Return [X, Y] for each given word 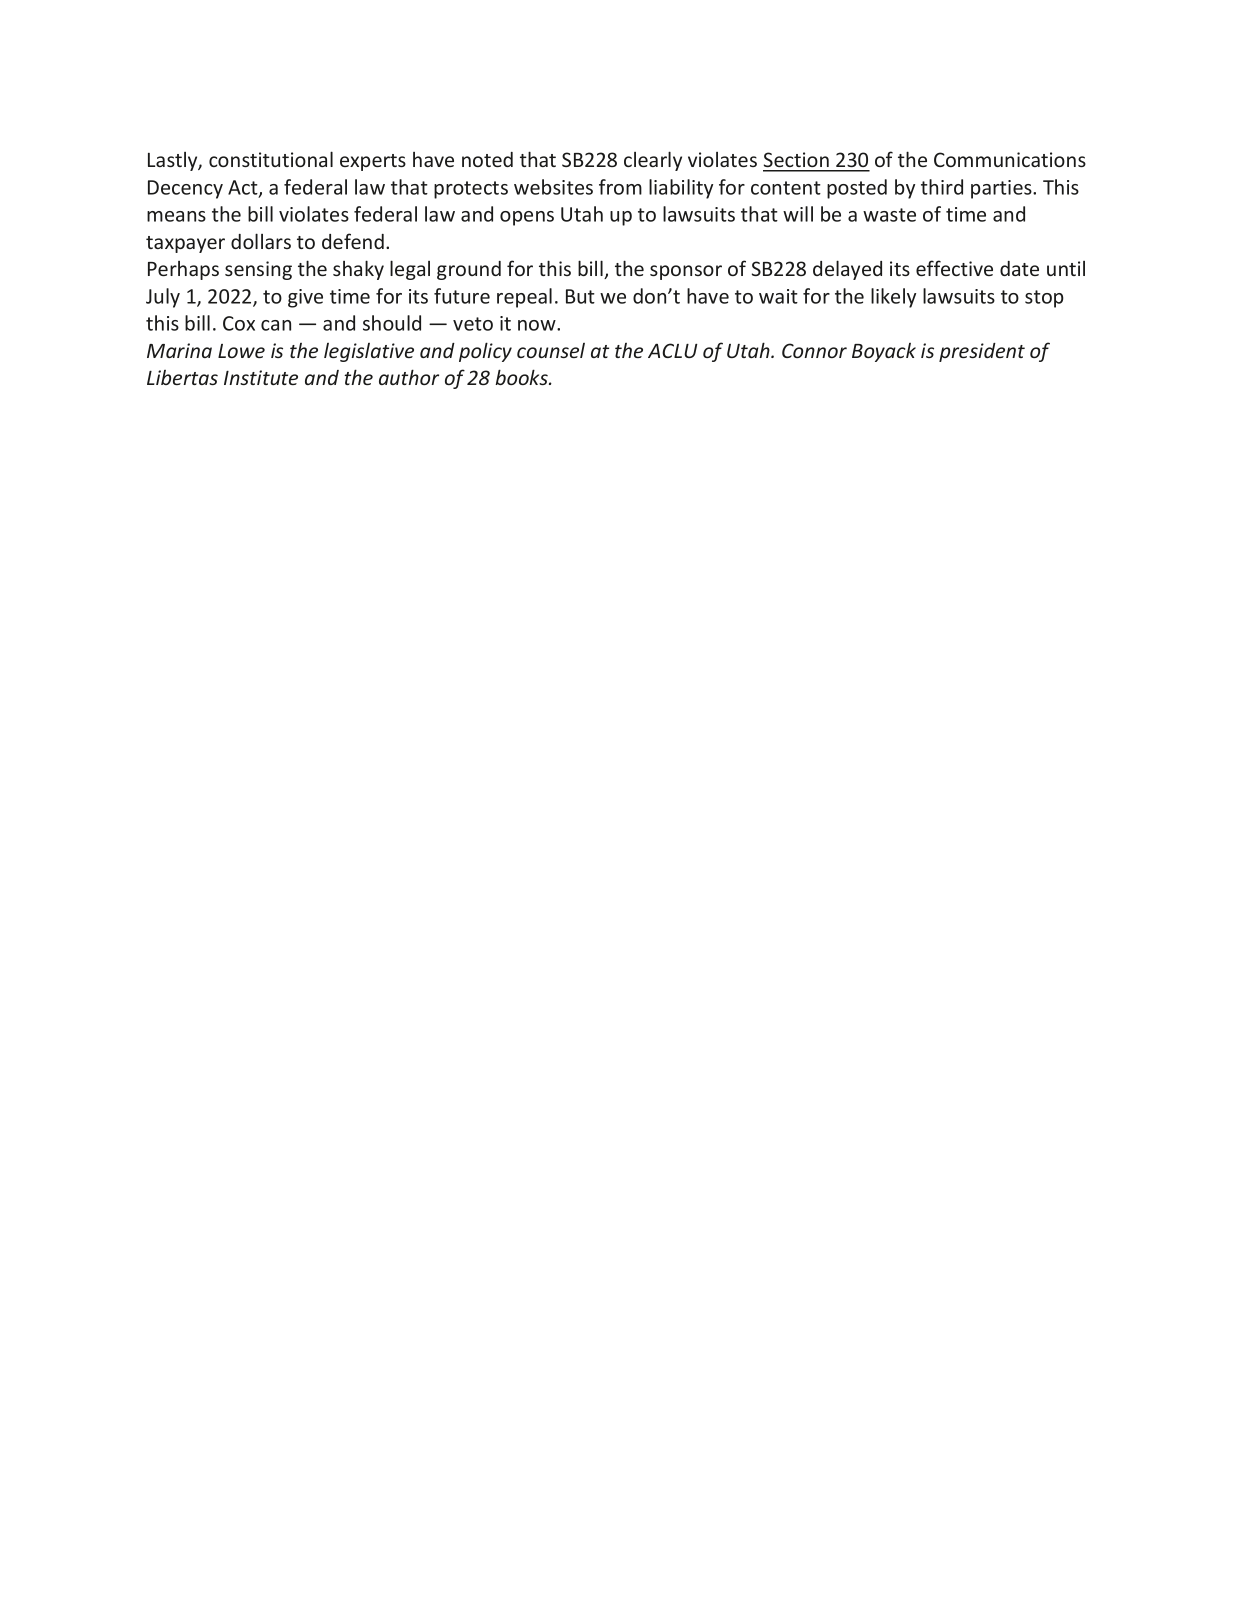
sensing [258, 270]
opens [527, 218]
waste [889, 215]
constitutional [271, 159]
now [538, 325]
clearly [653, 161]
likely [893, 298]
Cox [239, 323]
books [522, 377]
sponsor [686, 272]
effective [954, 268]
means [176, 216]
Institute [261, 377]
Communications [1010, 159]
